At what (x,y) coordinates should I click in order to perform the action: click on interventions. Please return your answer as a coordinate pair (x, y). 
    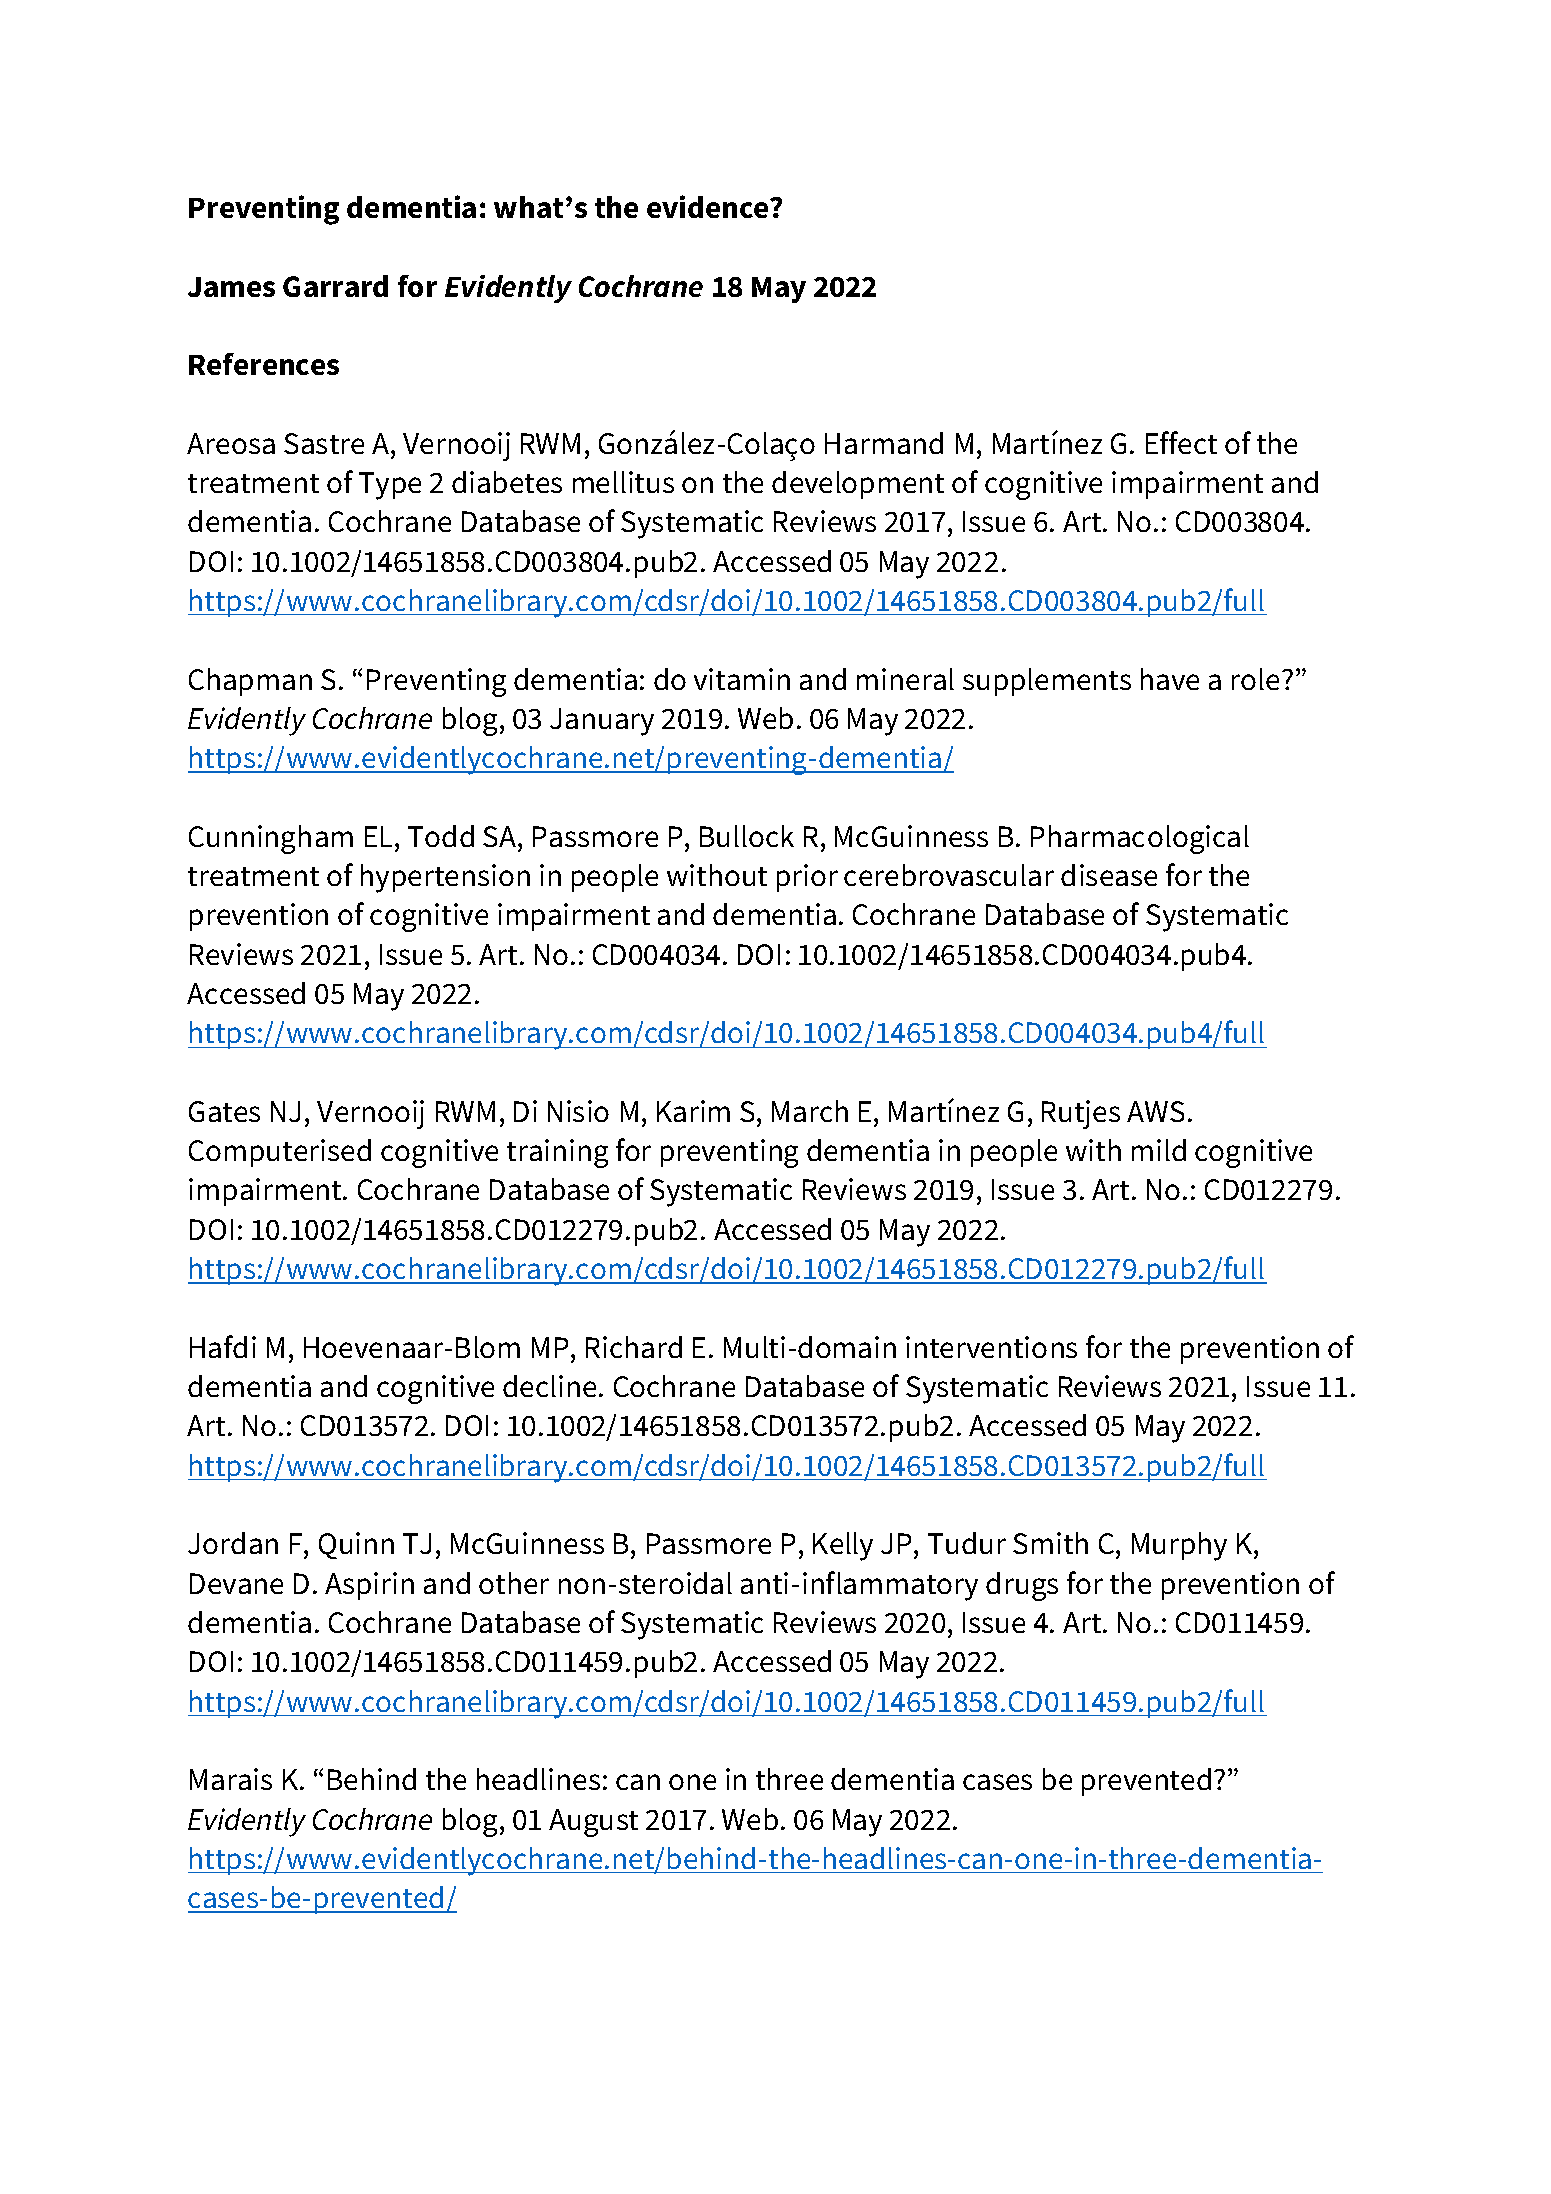
    Looking at the image, I should click on (991, 1347).
